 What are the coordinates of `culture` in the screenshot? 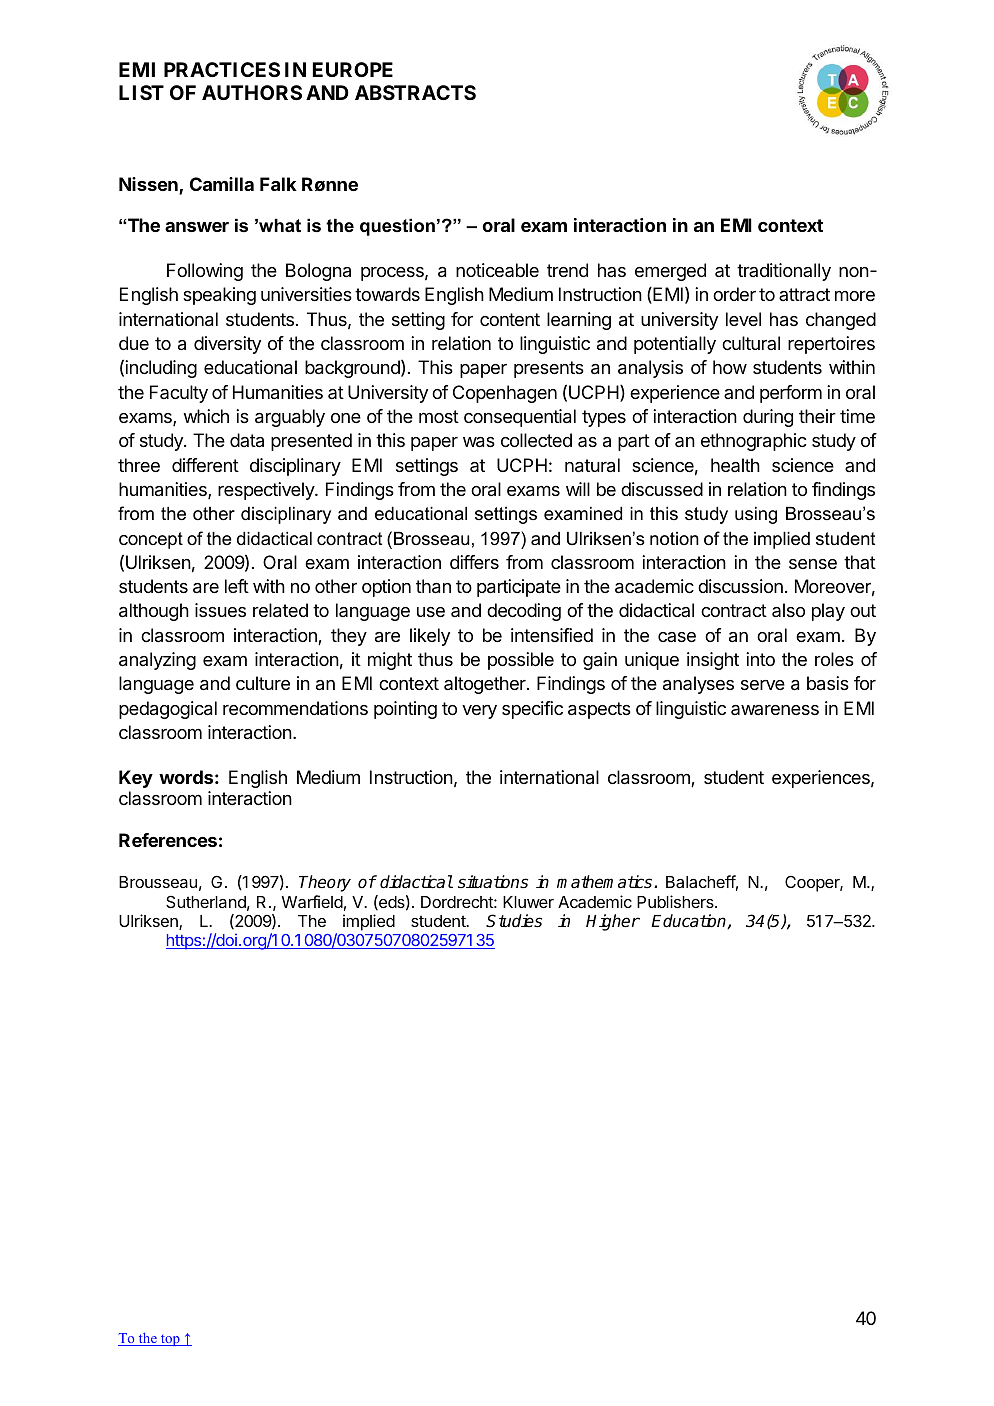 It's located at (263, 683).
